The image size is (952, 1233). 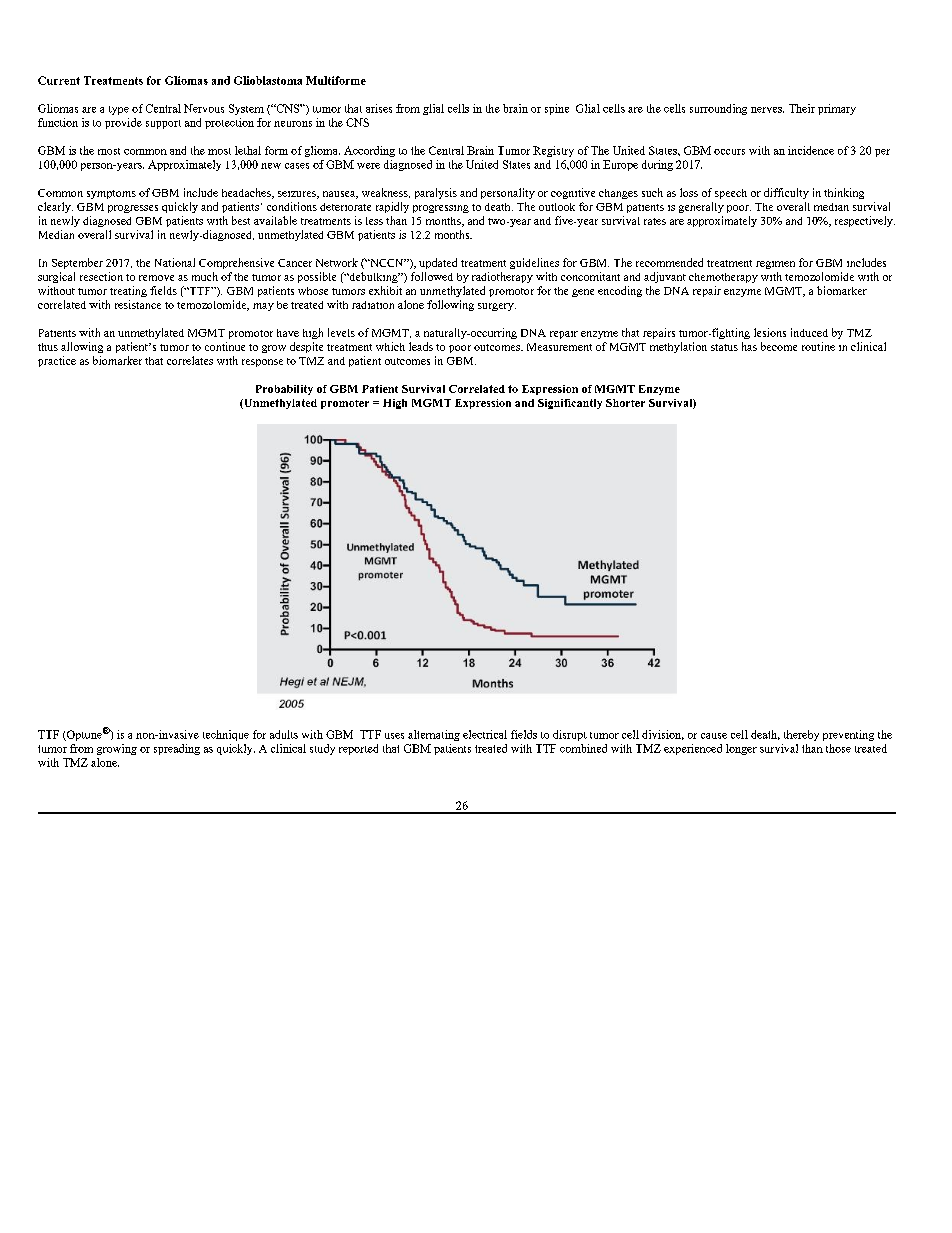 What do you see at coordinates (379, 108) in the screenshot?
I see `arises` at bounding box center [379, 108].
